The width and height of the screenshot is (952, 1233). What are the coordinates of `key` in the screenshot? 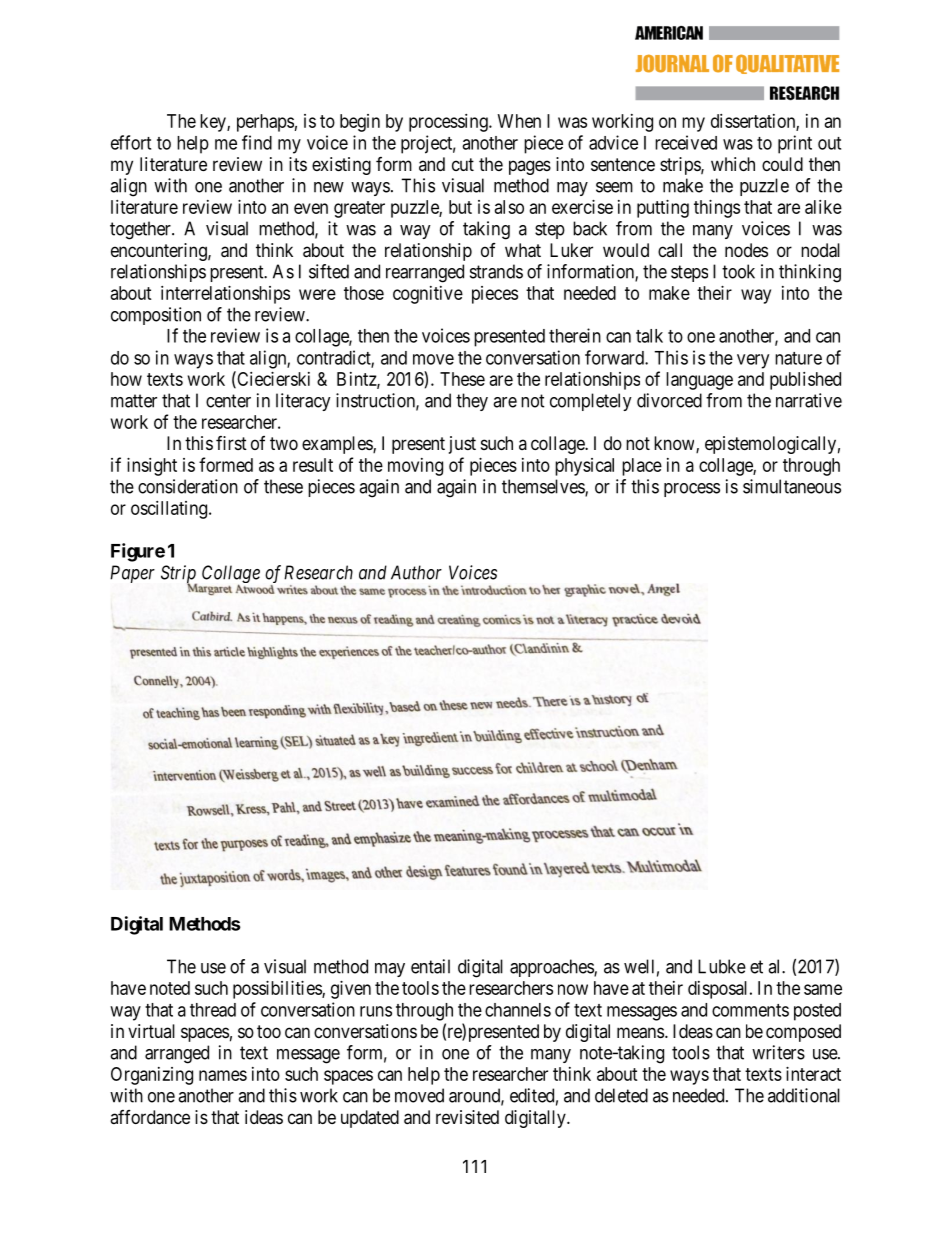 It's located at (214, 123).
